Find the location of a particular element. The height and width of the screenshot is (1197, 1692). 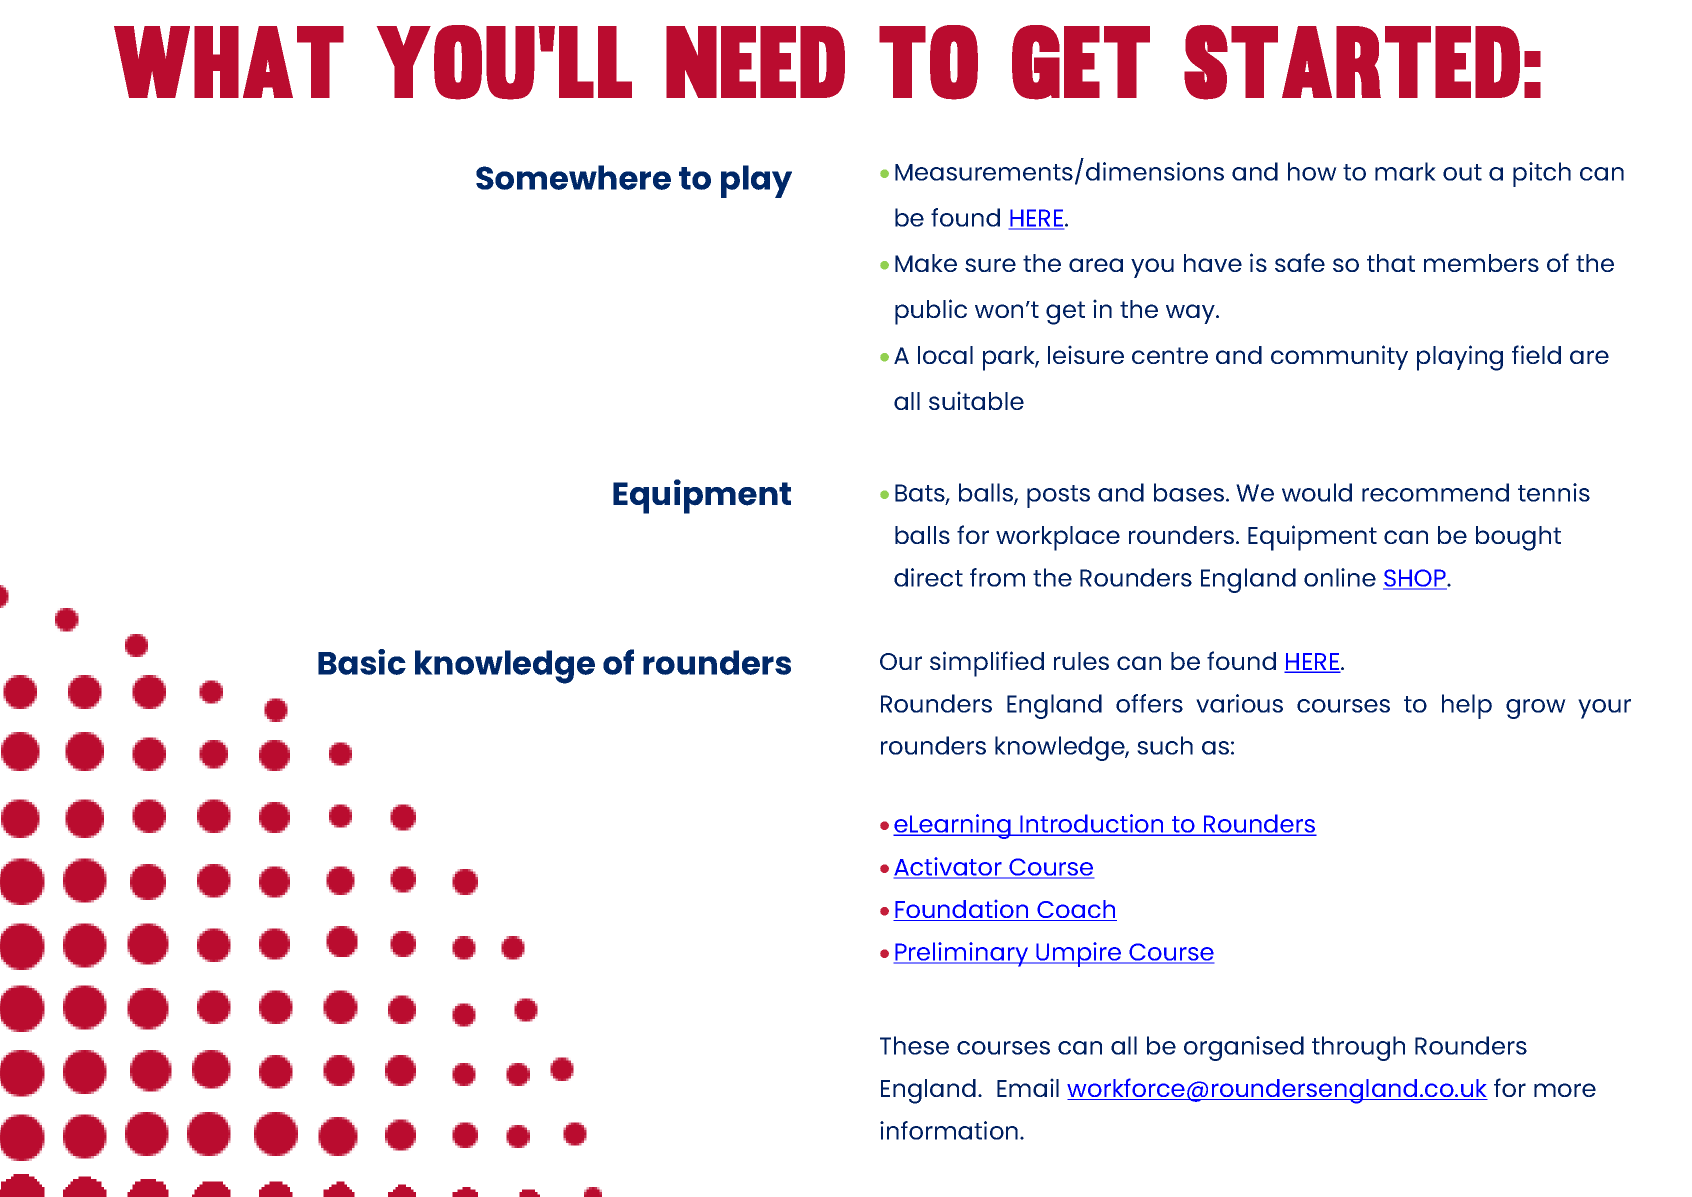

through is located at coordinates (1358, 1048).
